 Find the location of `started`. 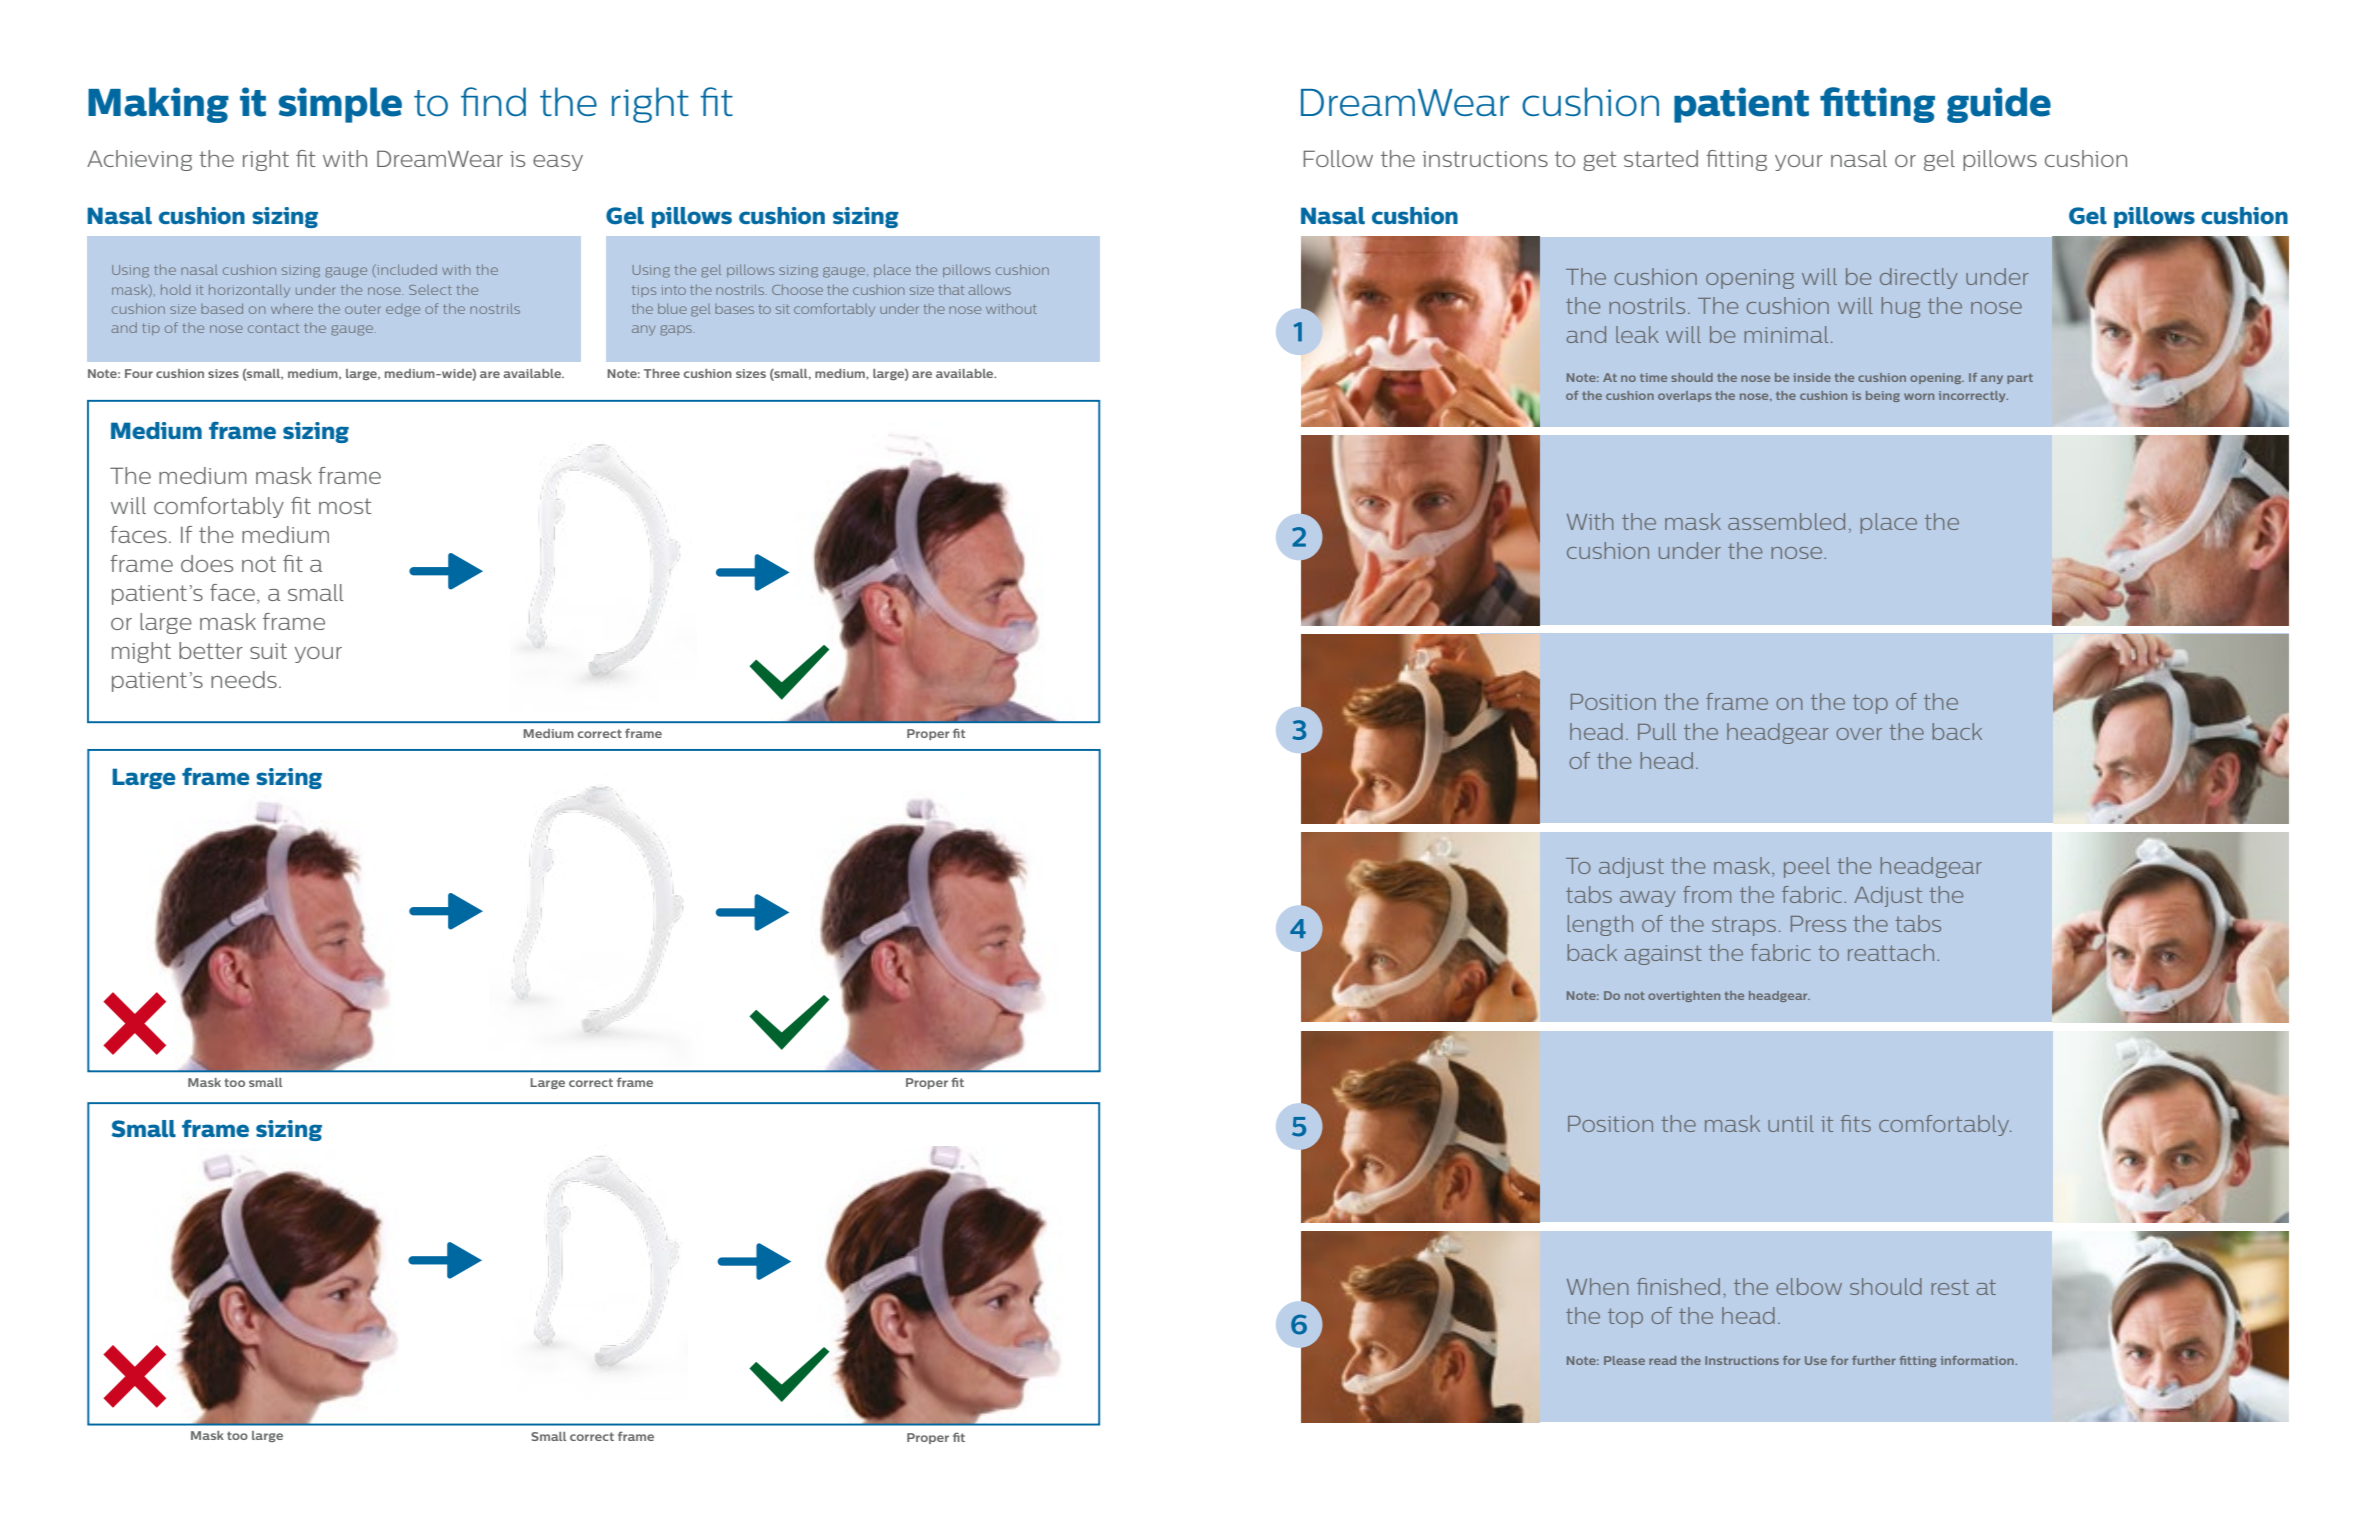

started is located at coordinates (1661, 158).
